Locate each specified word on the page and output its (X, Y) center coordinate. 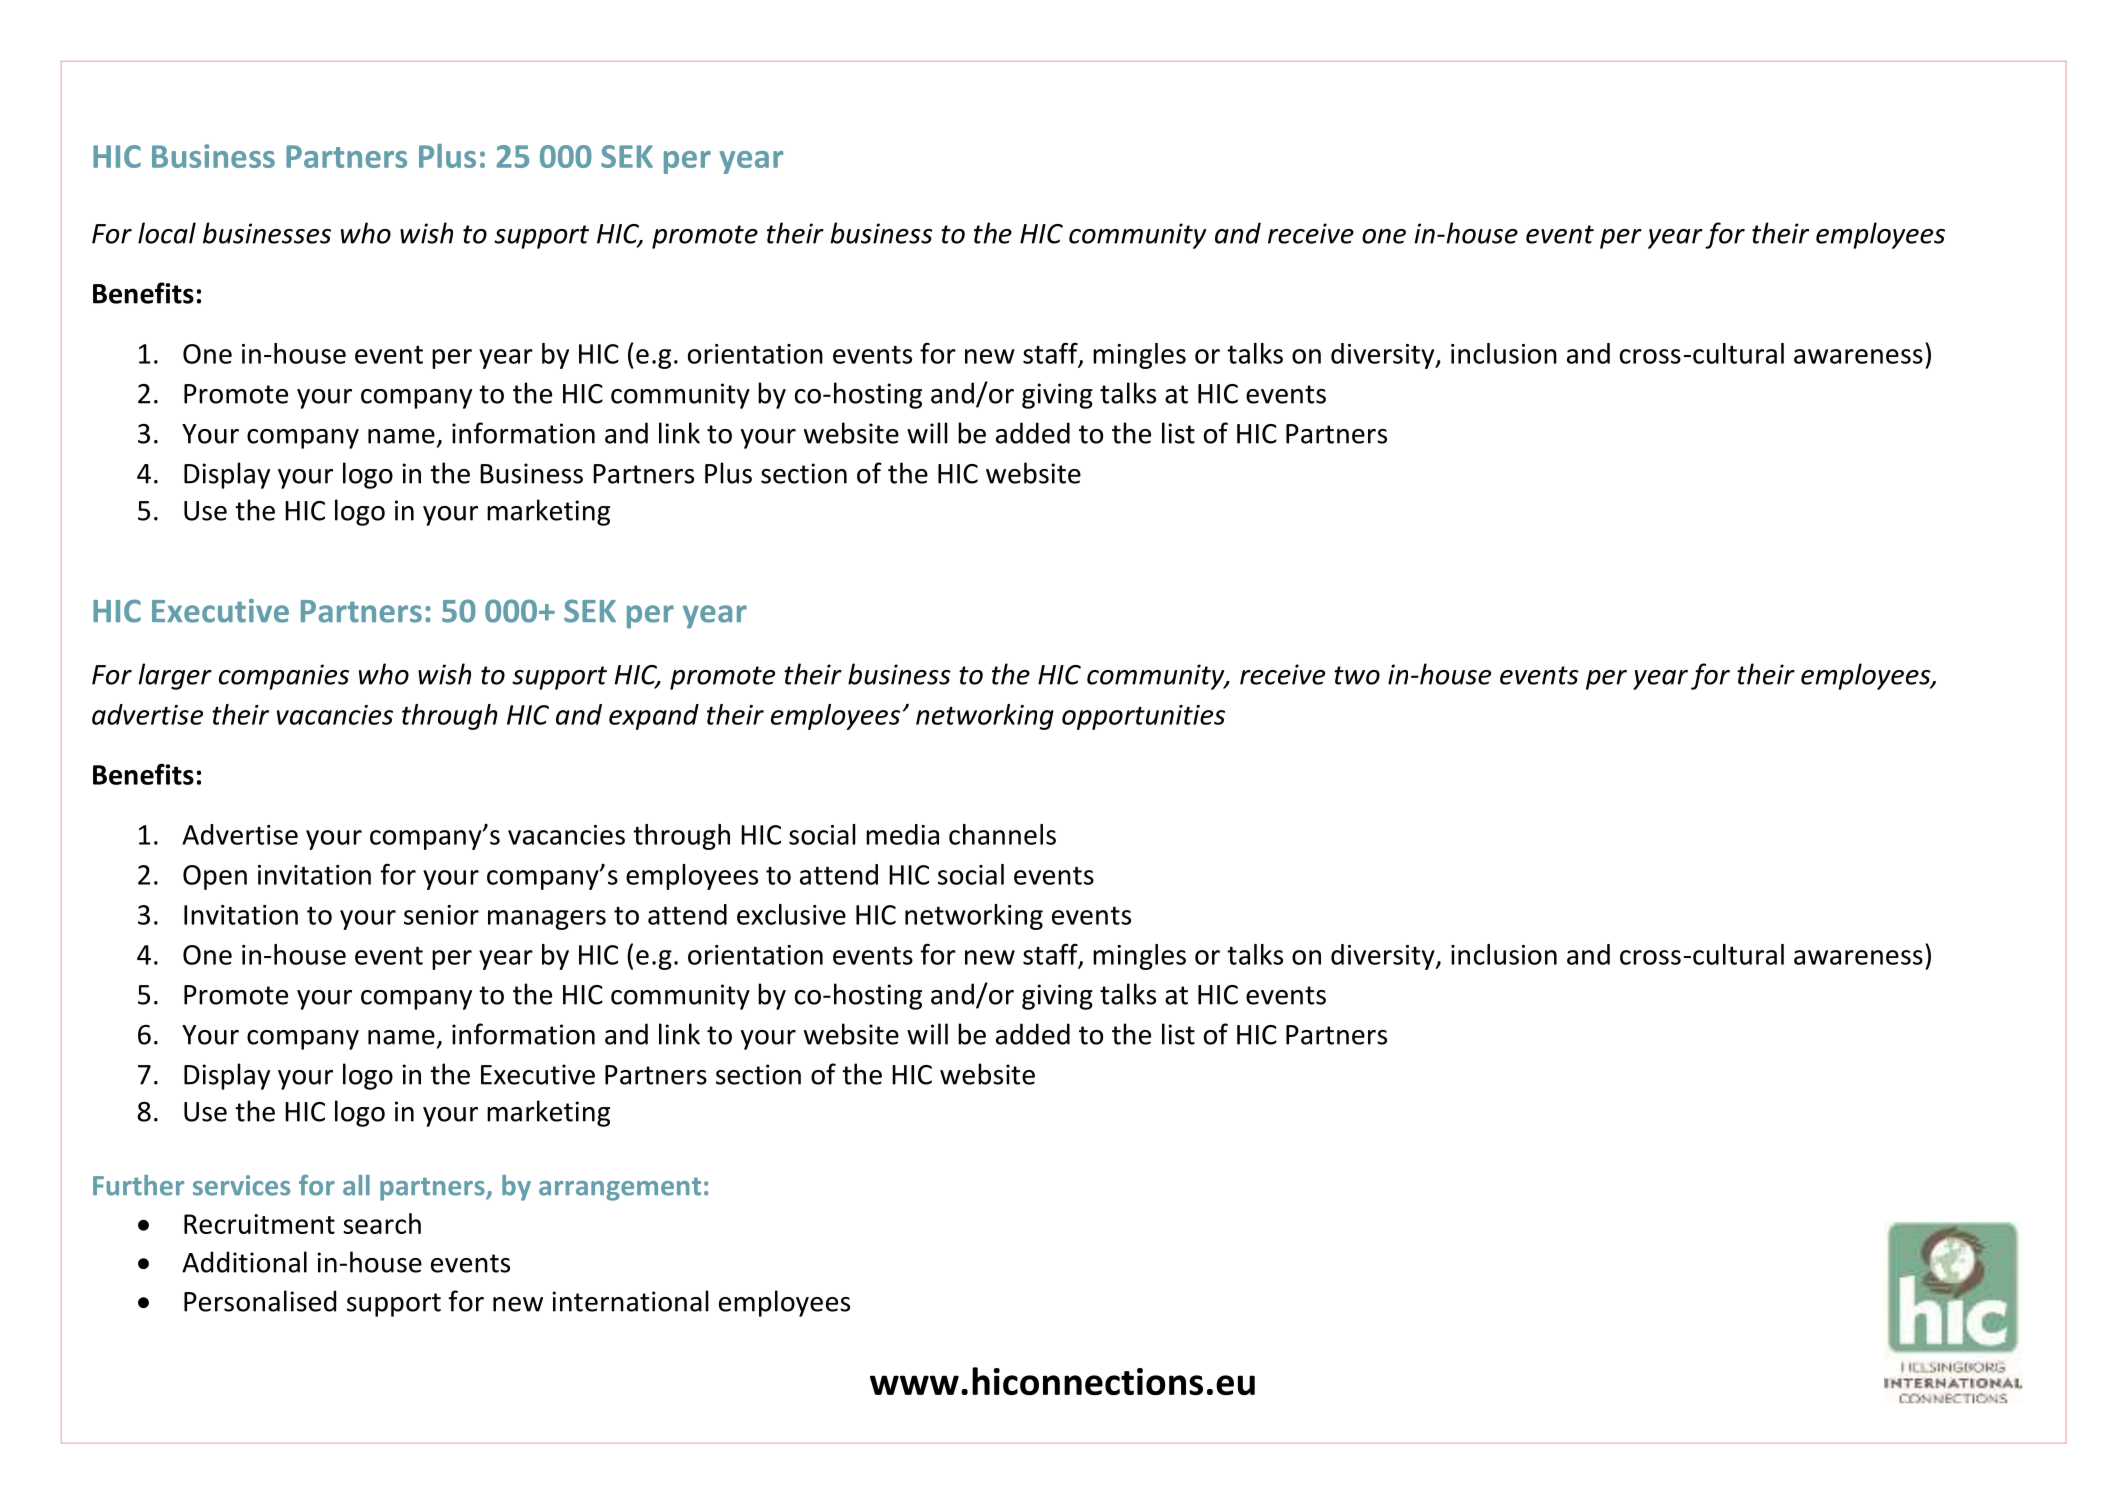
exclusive (791, 914)
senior (441, 915)
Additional (244, 1262)
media (902, 834)
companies (284, 677)
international (630, 1301)
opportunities (1143, 717)
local (167, 233)
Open (215, 877)
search (382, 1223)
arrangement (620, 1189)
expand (654, 717)
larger (175, 676)
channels (1002, 834)
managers (547, 920)
